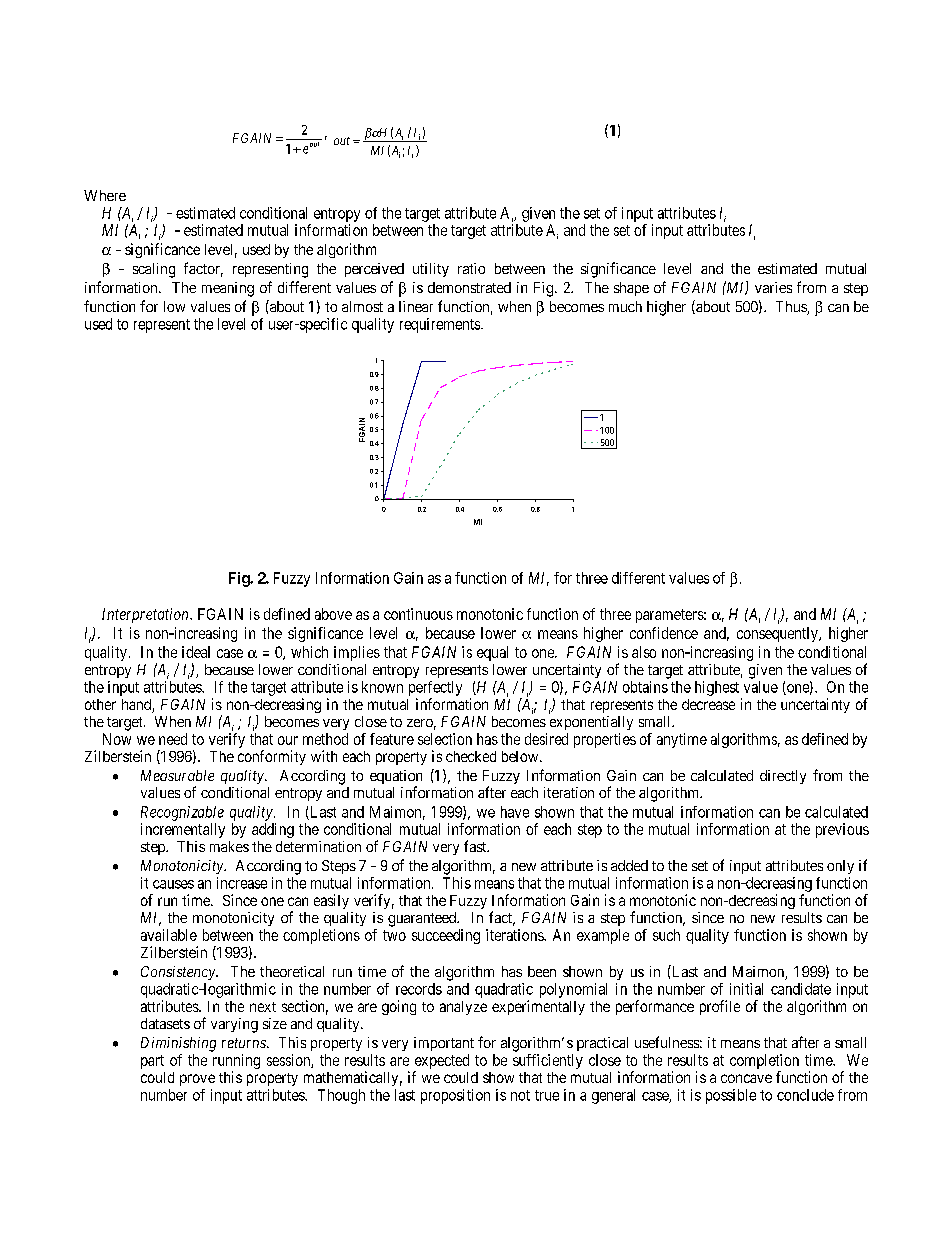  Describe the element at coordinates (416, 306) in the image. I see `linear` at that location.
